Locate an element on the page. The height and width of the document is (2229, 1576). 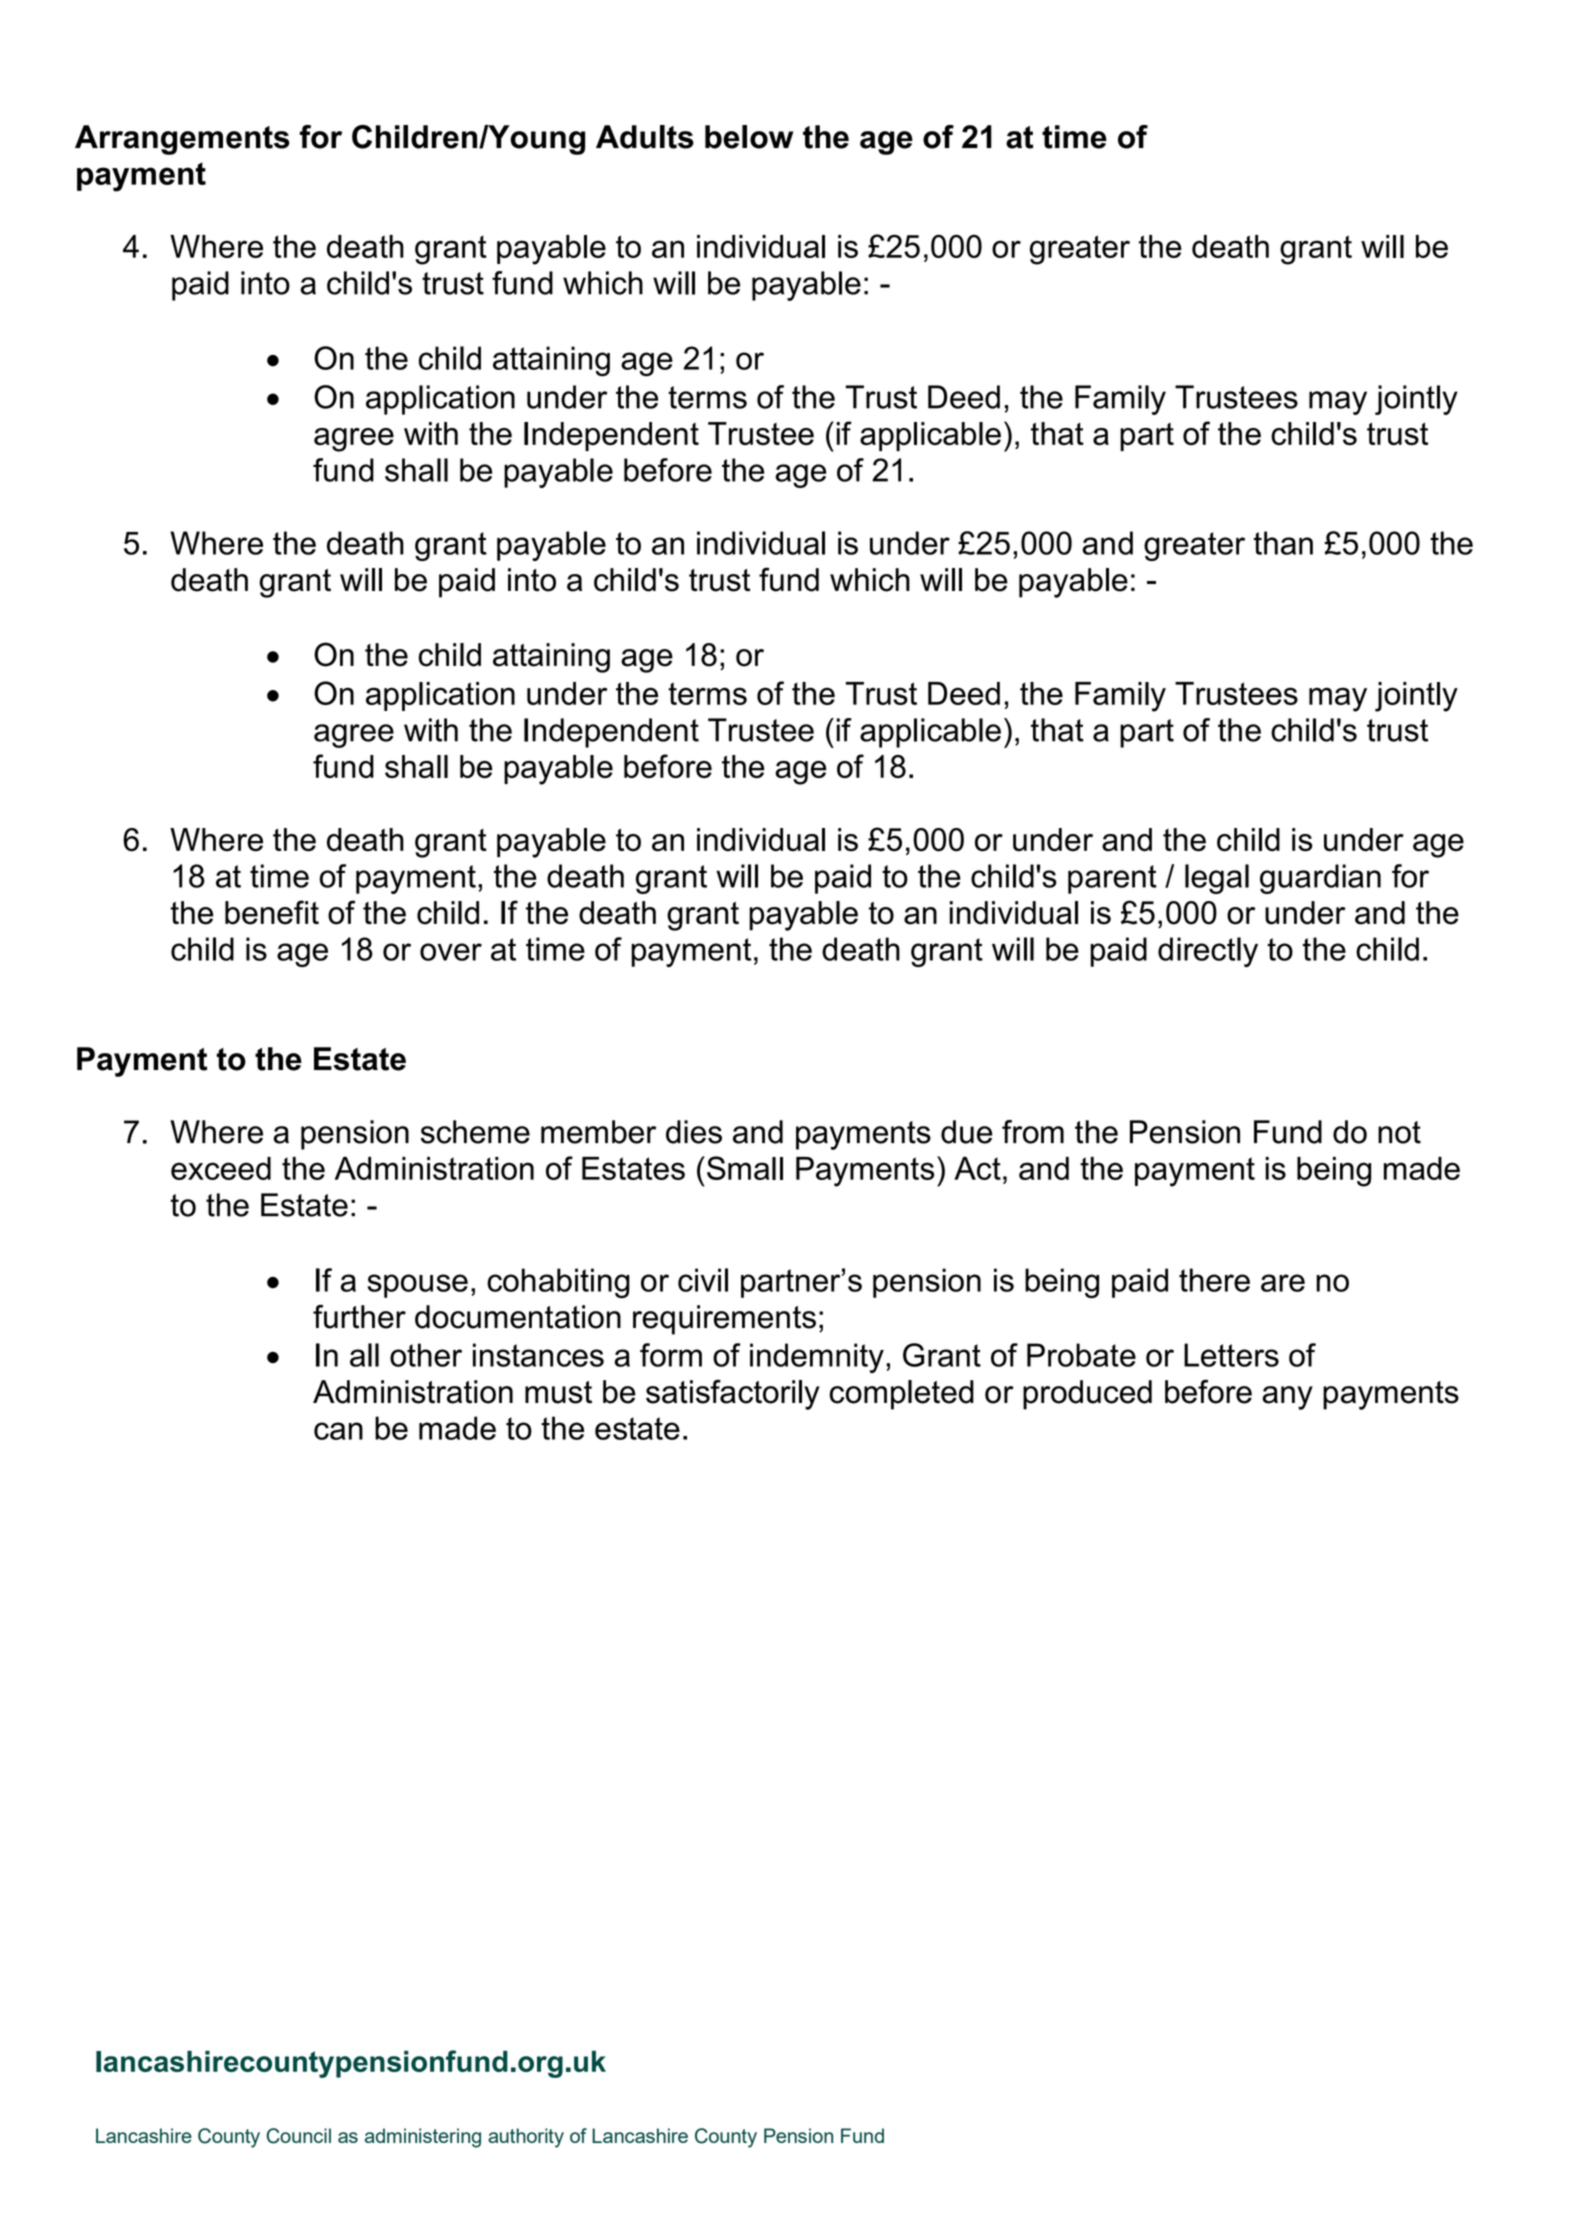
can is located at coordinates (338, 1431).
